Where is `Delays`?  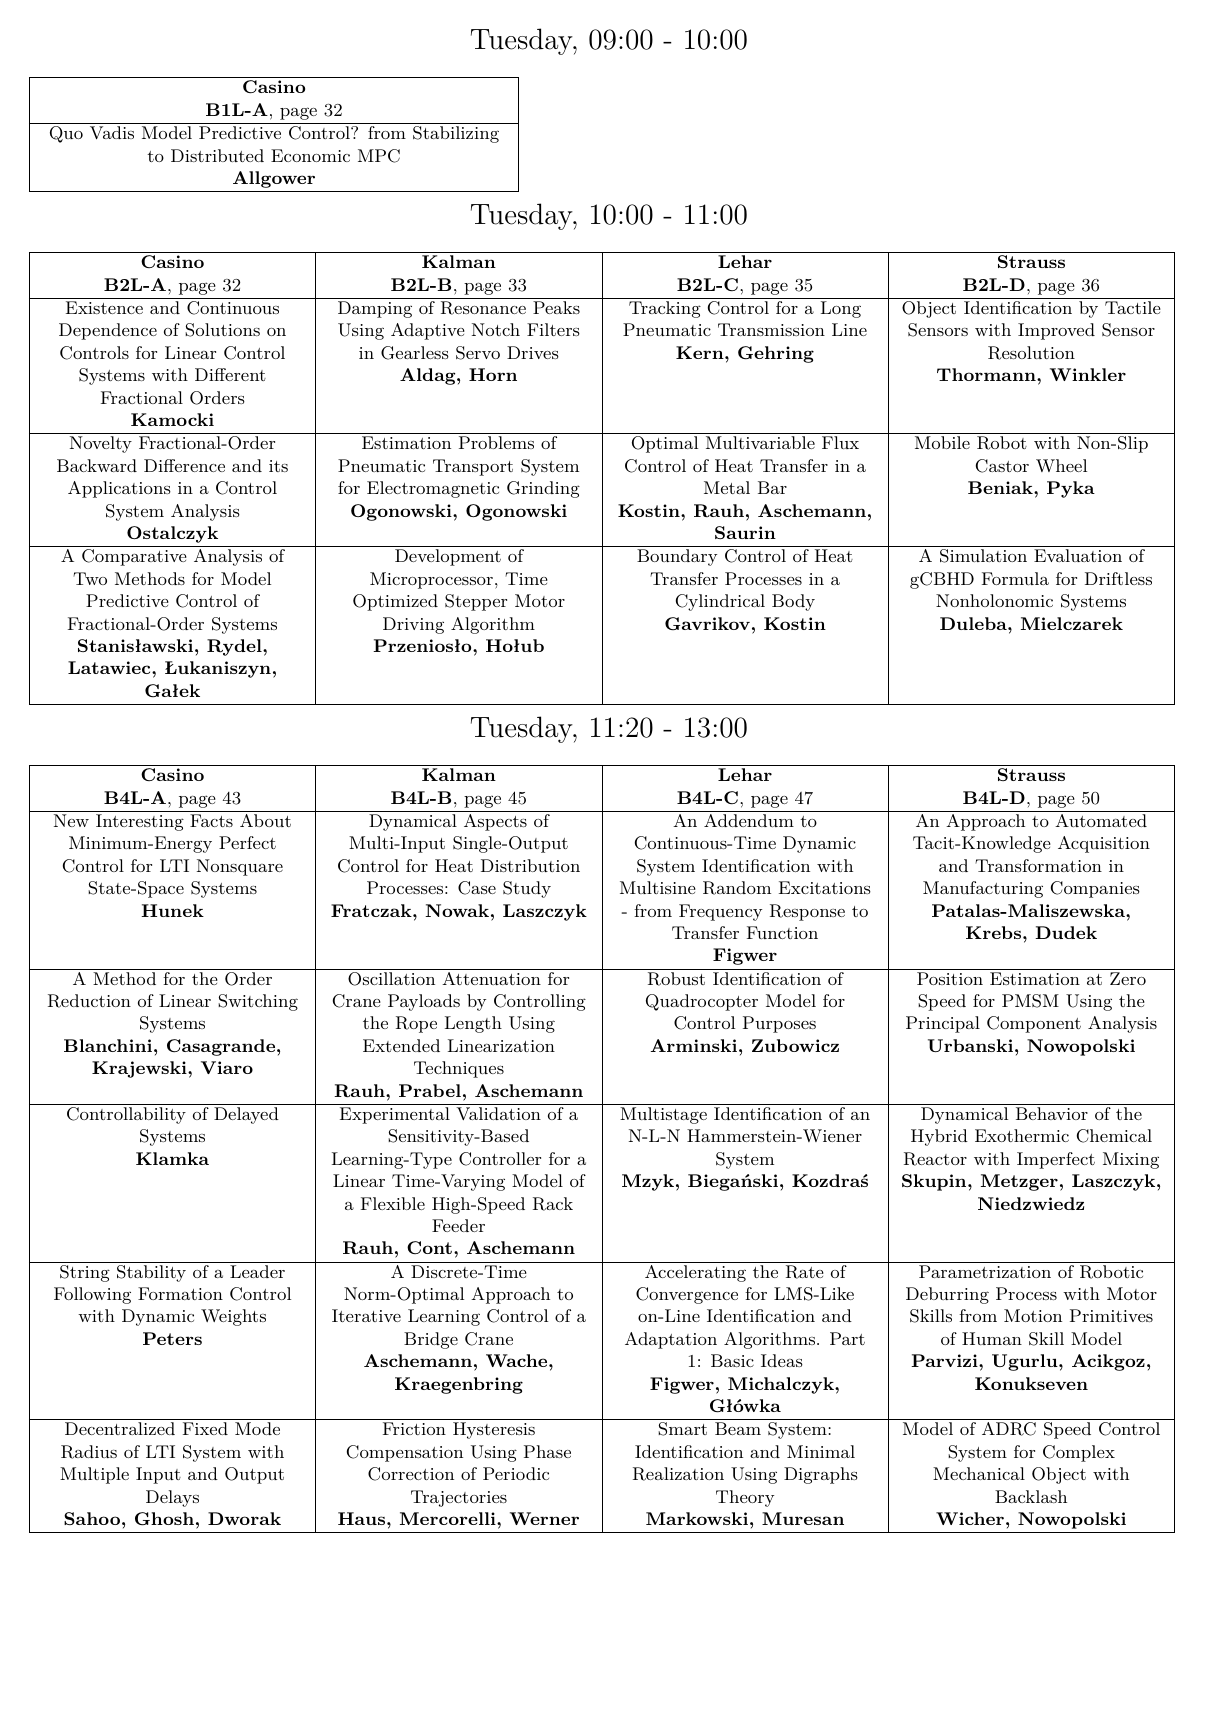 Delays is located at coordinates (172, 1498).
